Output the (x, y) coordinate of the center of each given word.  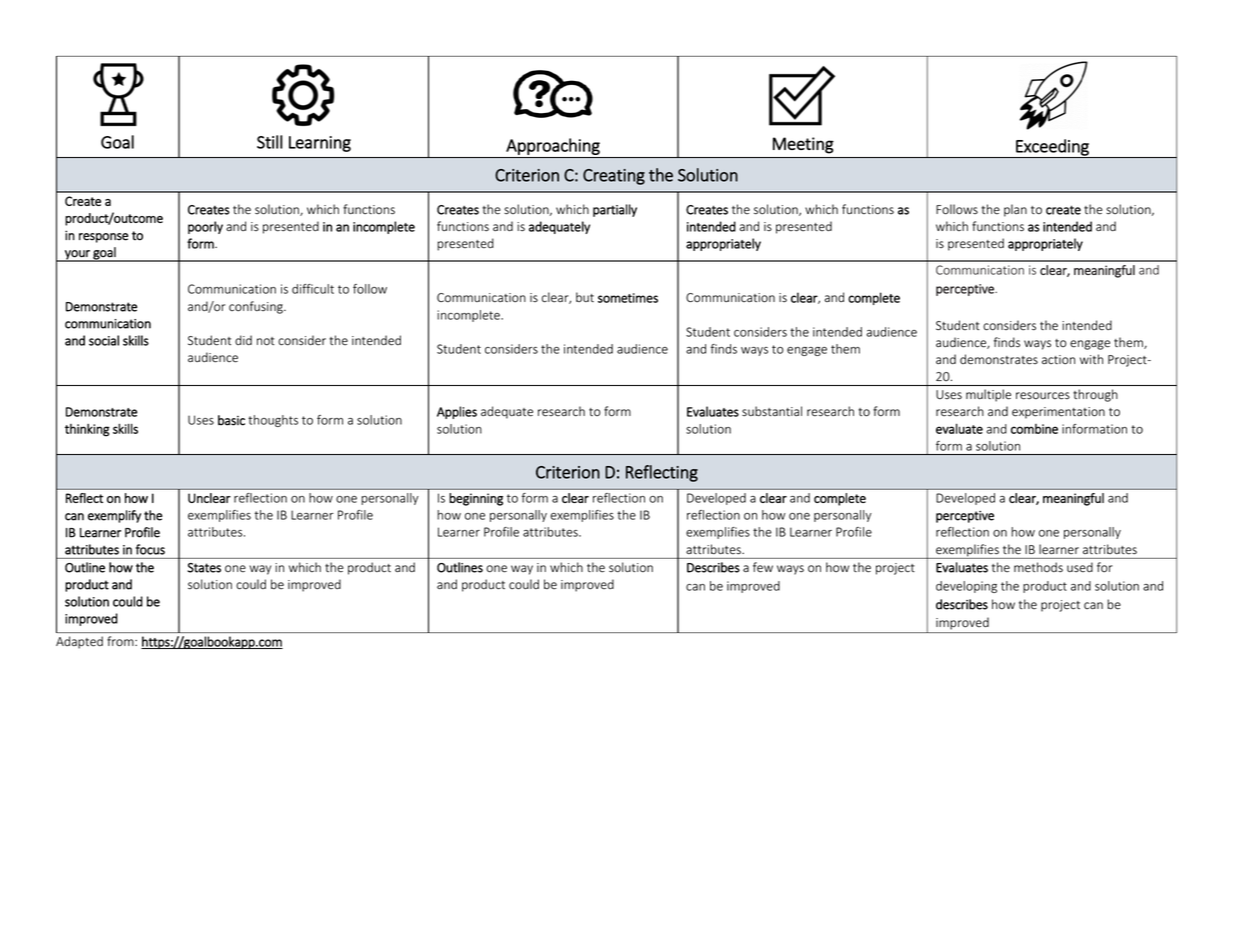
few (763, 567)
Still (270, 142)
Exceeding (1052, 148)
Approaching (553, 146)
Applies (457, 412)
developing (966, 587)
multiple (988, 395)
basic (231, 420)
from (121, 641)
